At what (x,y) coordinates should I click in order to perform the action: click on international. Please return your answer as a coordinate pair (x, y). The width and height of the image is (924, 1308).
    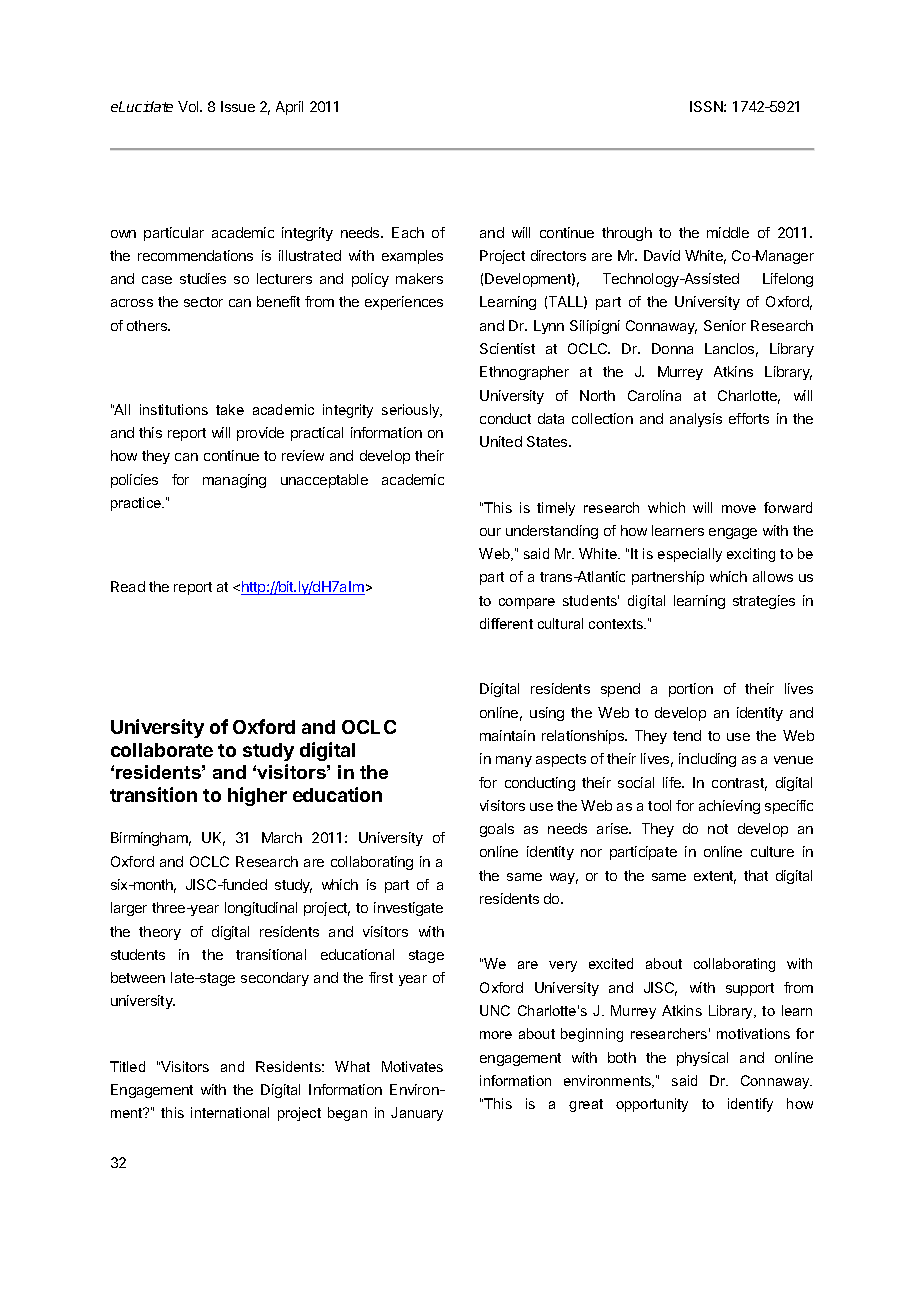
    Looking at the image, I should click on (230, 1112).
